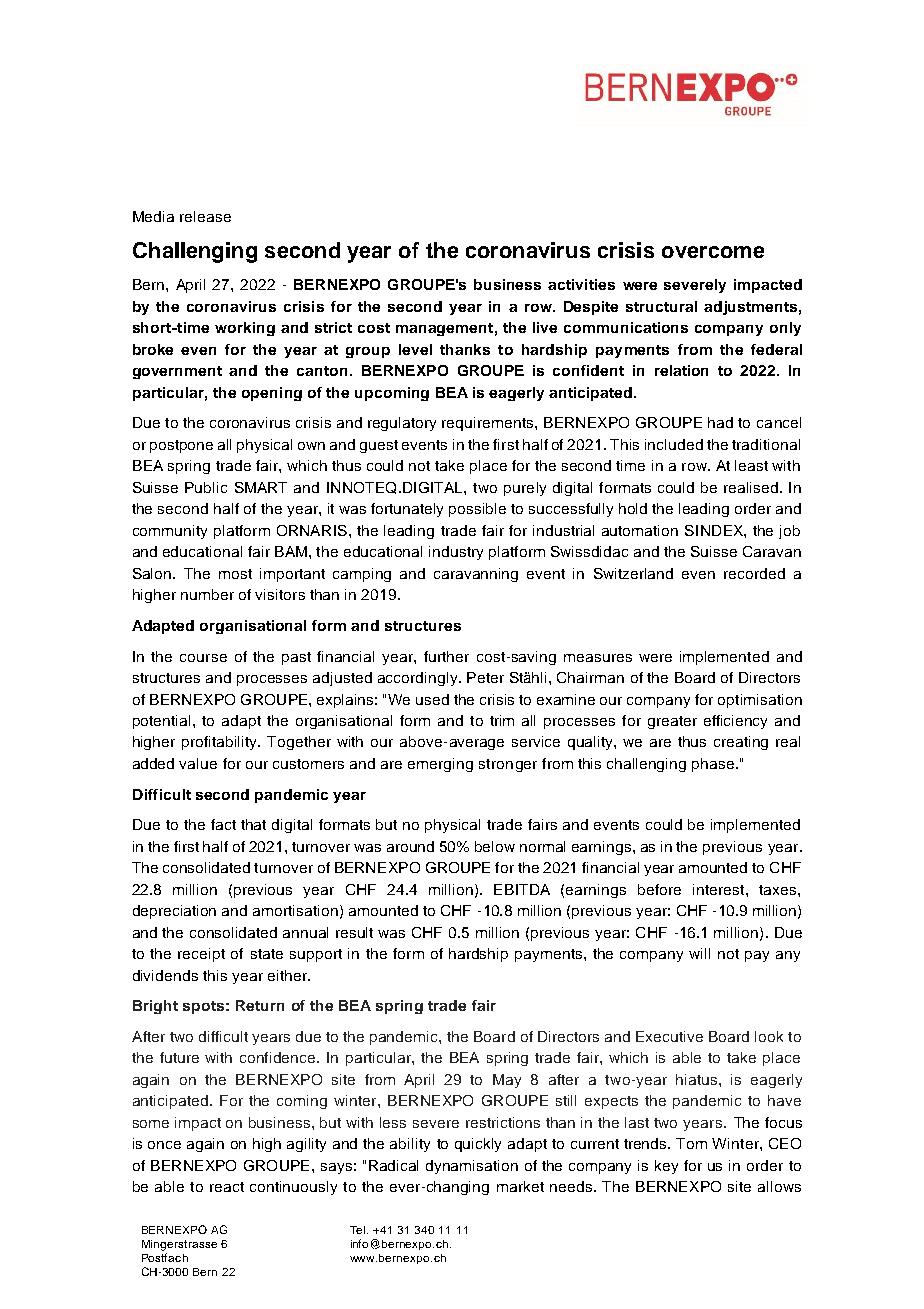 The width and height of the screenshot is (924, 1309). I want to click on overcome, so click(713, 252).
